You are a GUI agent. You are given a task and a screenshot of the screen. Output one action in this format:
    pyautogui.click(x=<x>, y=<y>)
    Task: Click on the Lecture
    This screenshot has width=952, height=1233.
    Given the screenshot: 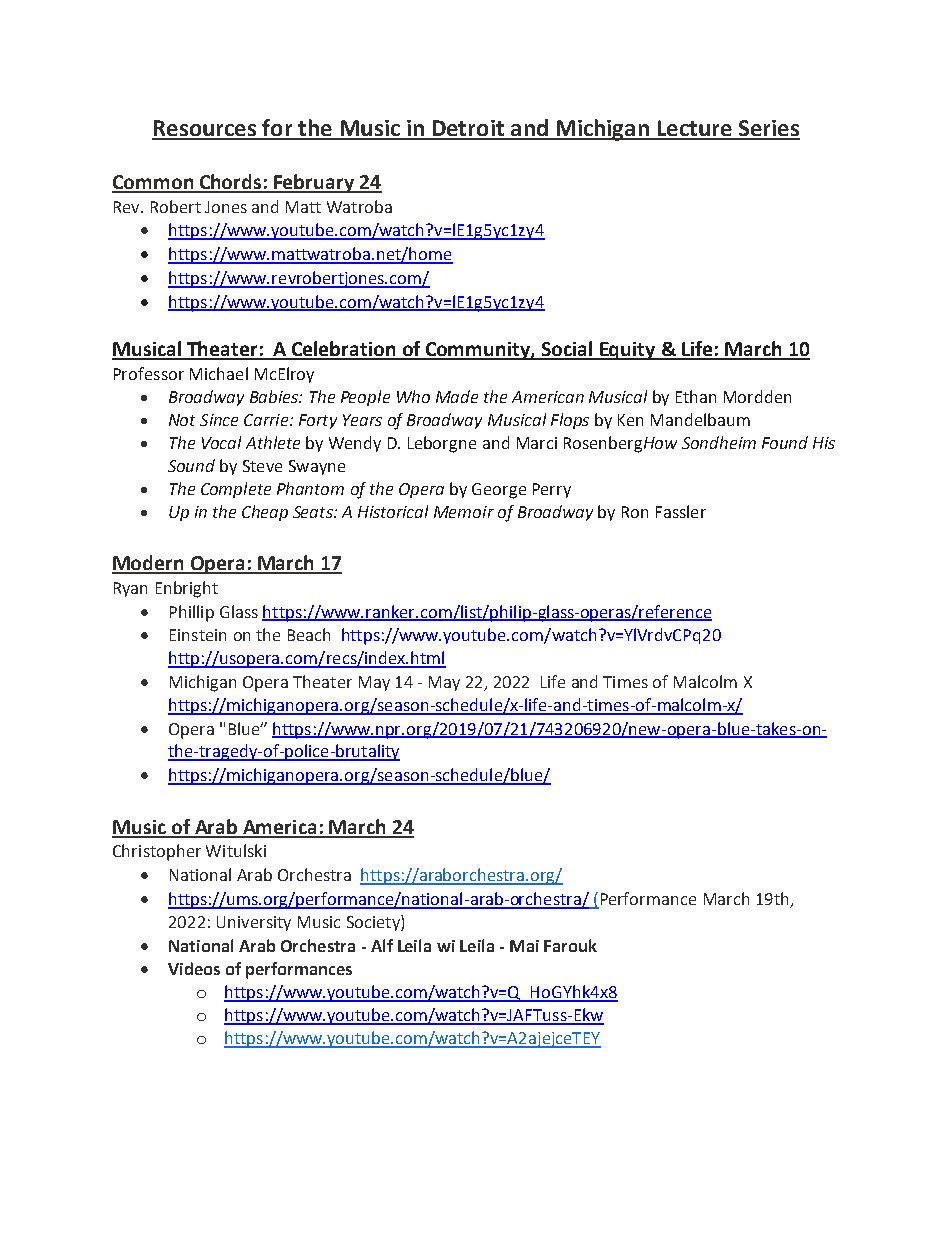 What is the action you would take?
    pyautogui.click(x=694, y=129)
